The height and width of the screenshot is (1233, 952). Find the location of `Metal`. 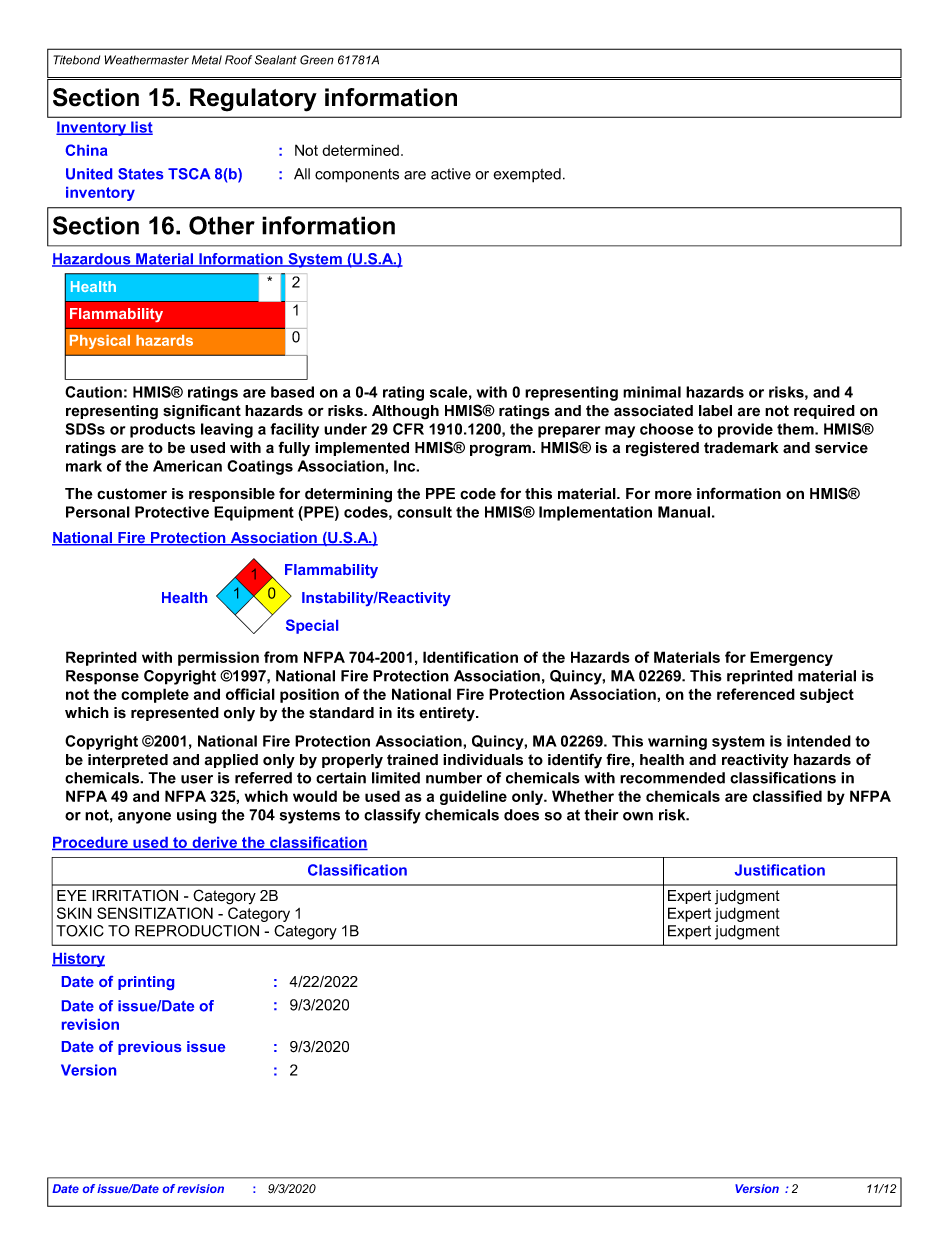

Metal is located at coordinates (207, 60).
